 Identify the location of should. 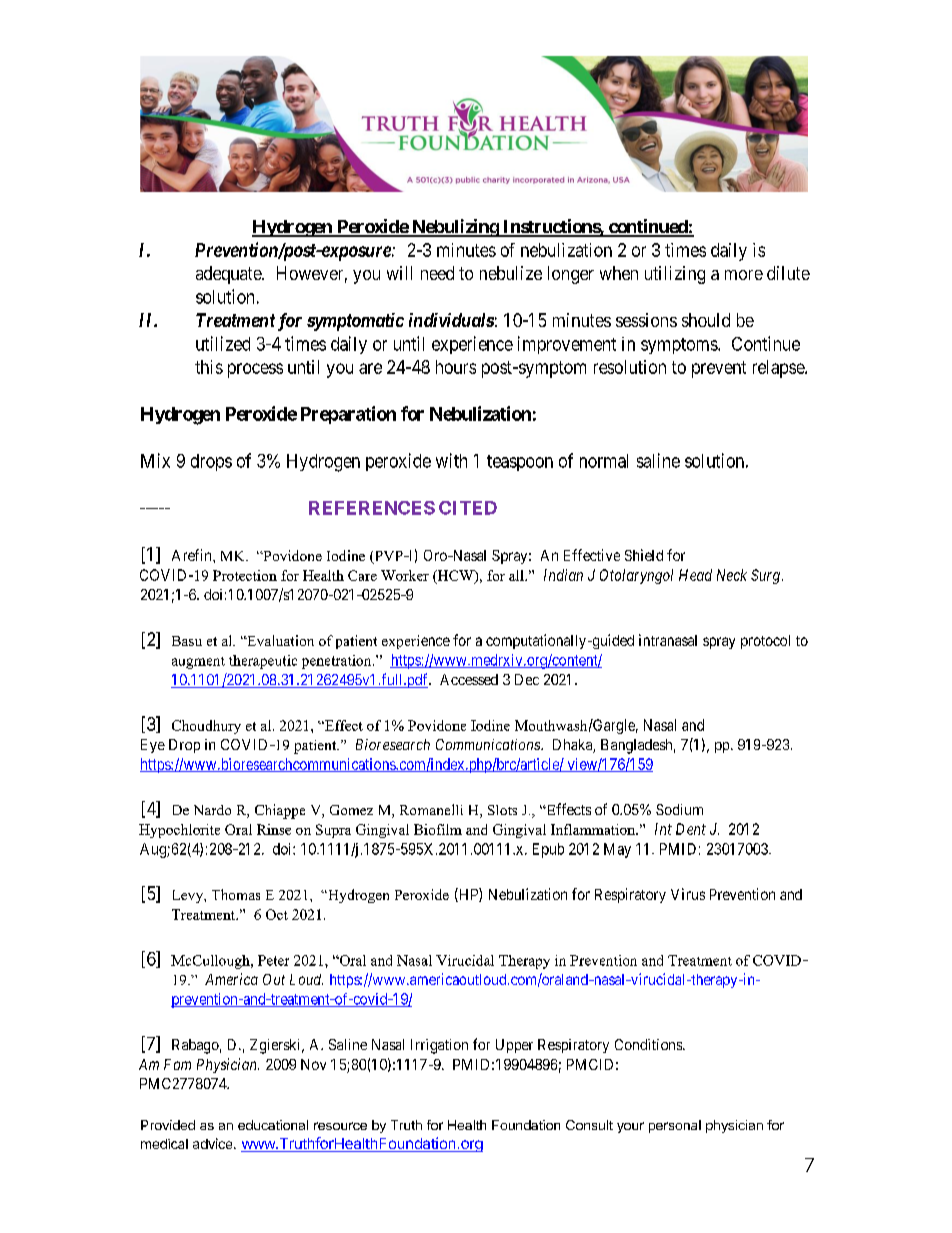
(706, 320).
